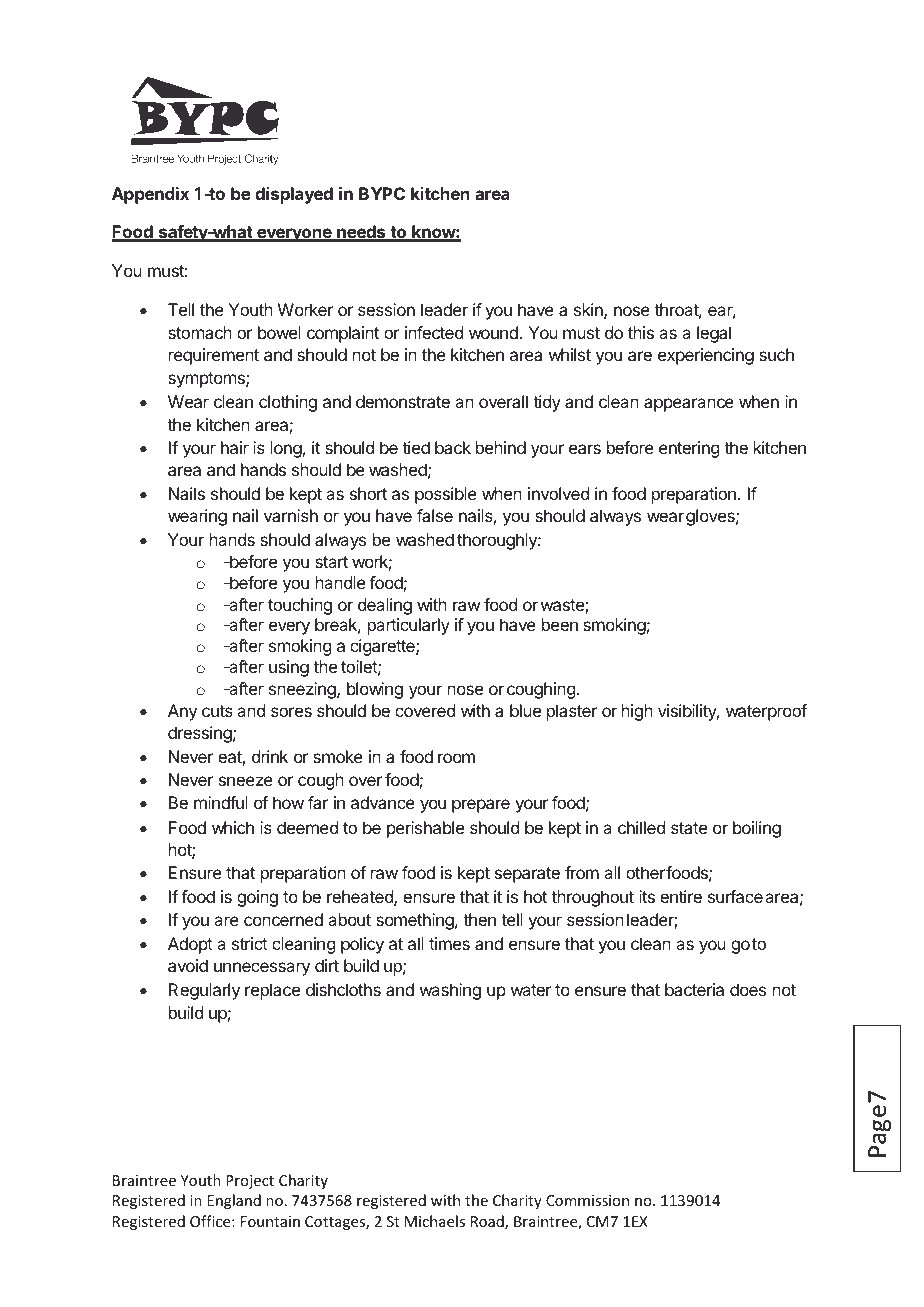 Image resolution: width=924 pixels, height=1307 pixels. Describe the element at coordinates (587, 1200) in the screenshot. I see `Commission` at that location.
